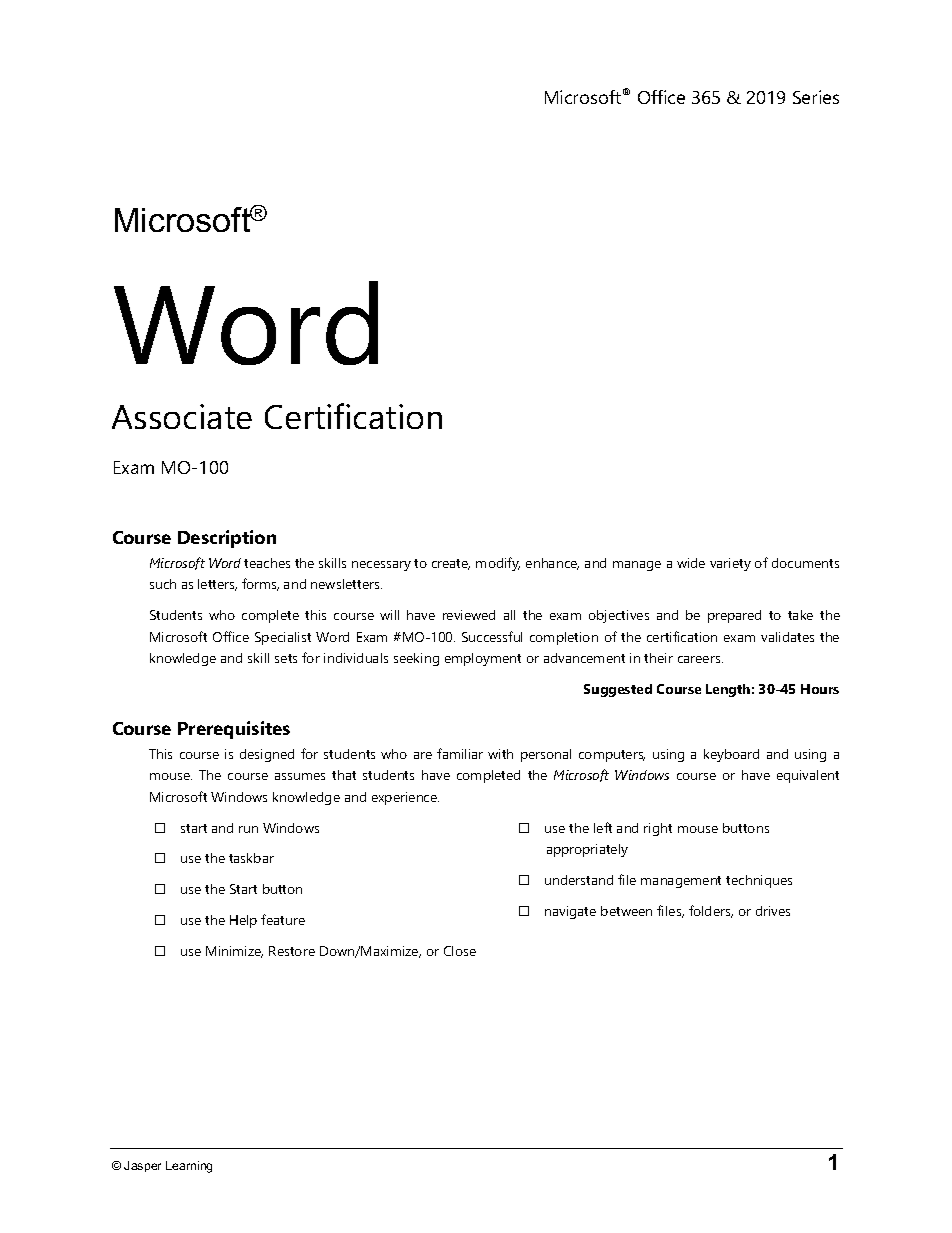  Describe the element at coordinates (492, 636) in the screenshot. I see `Successful` at that location.
